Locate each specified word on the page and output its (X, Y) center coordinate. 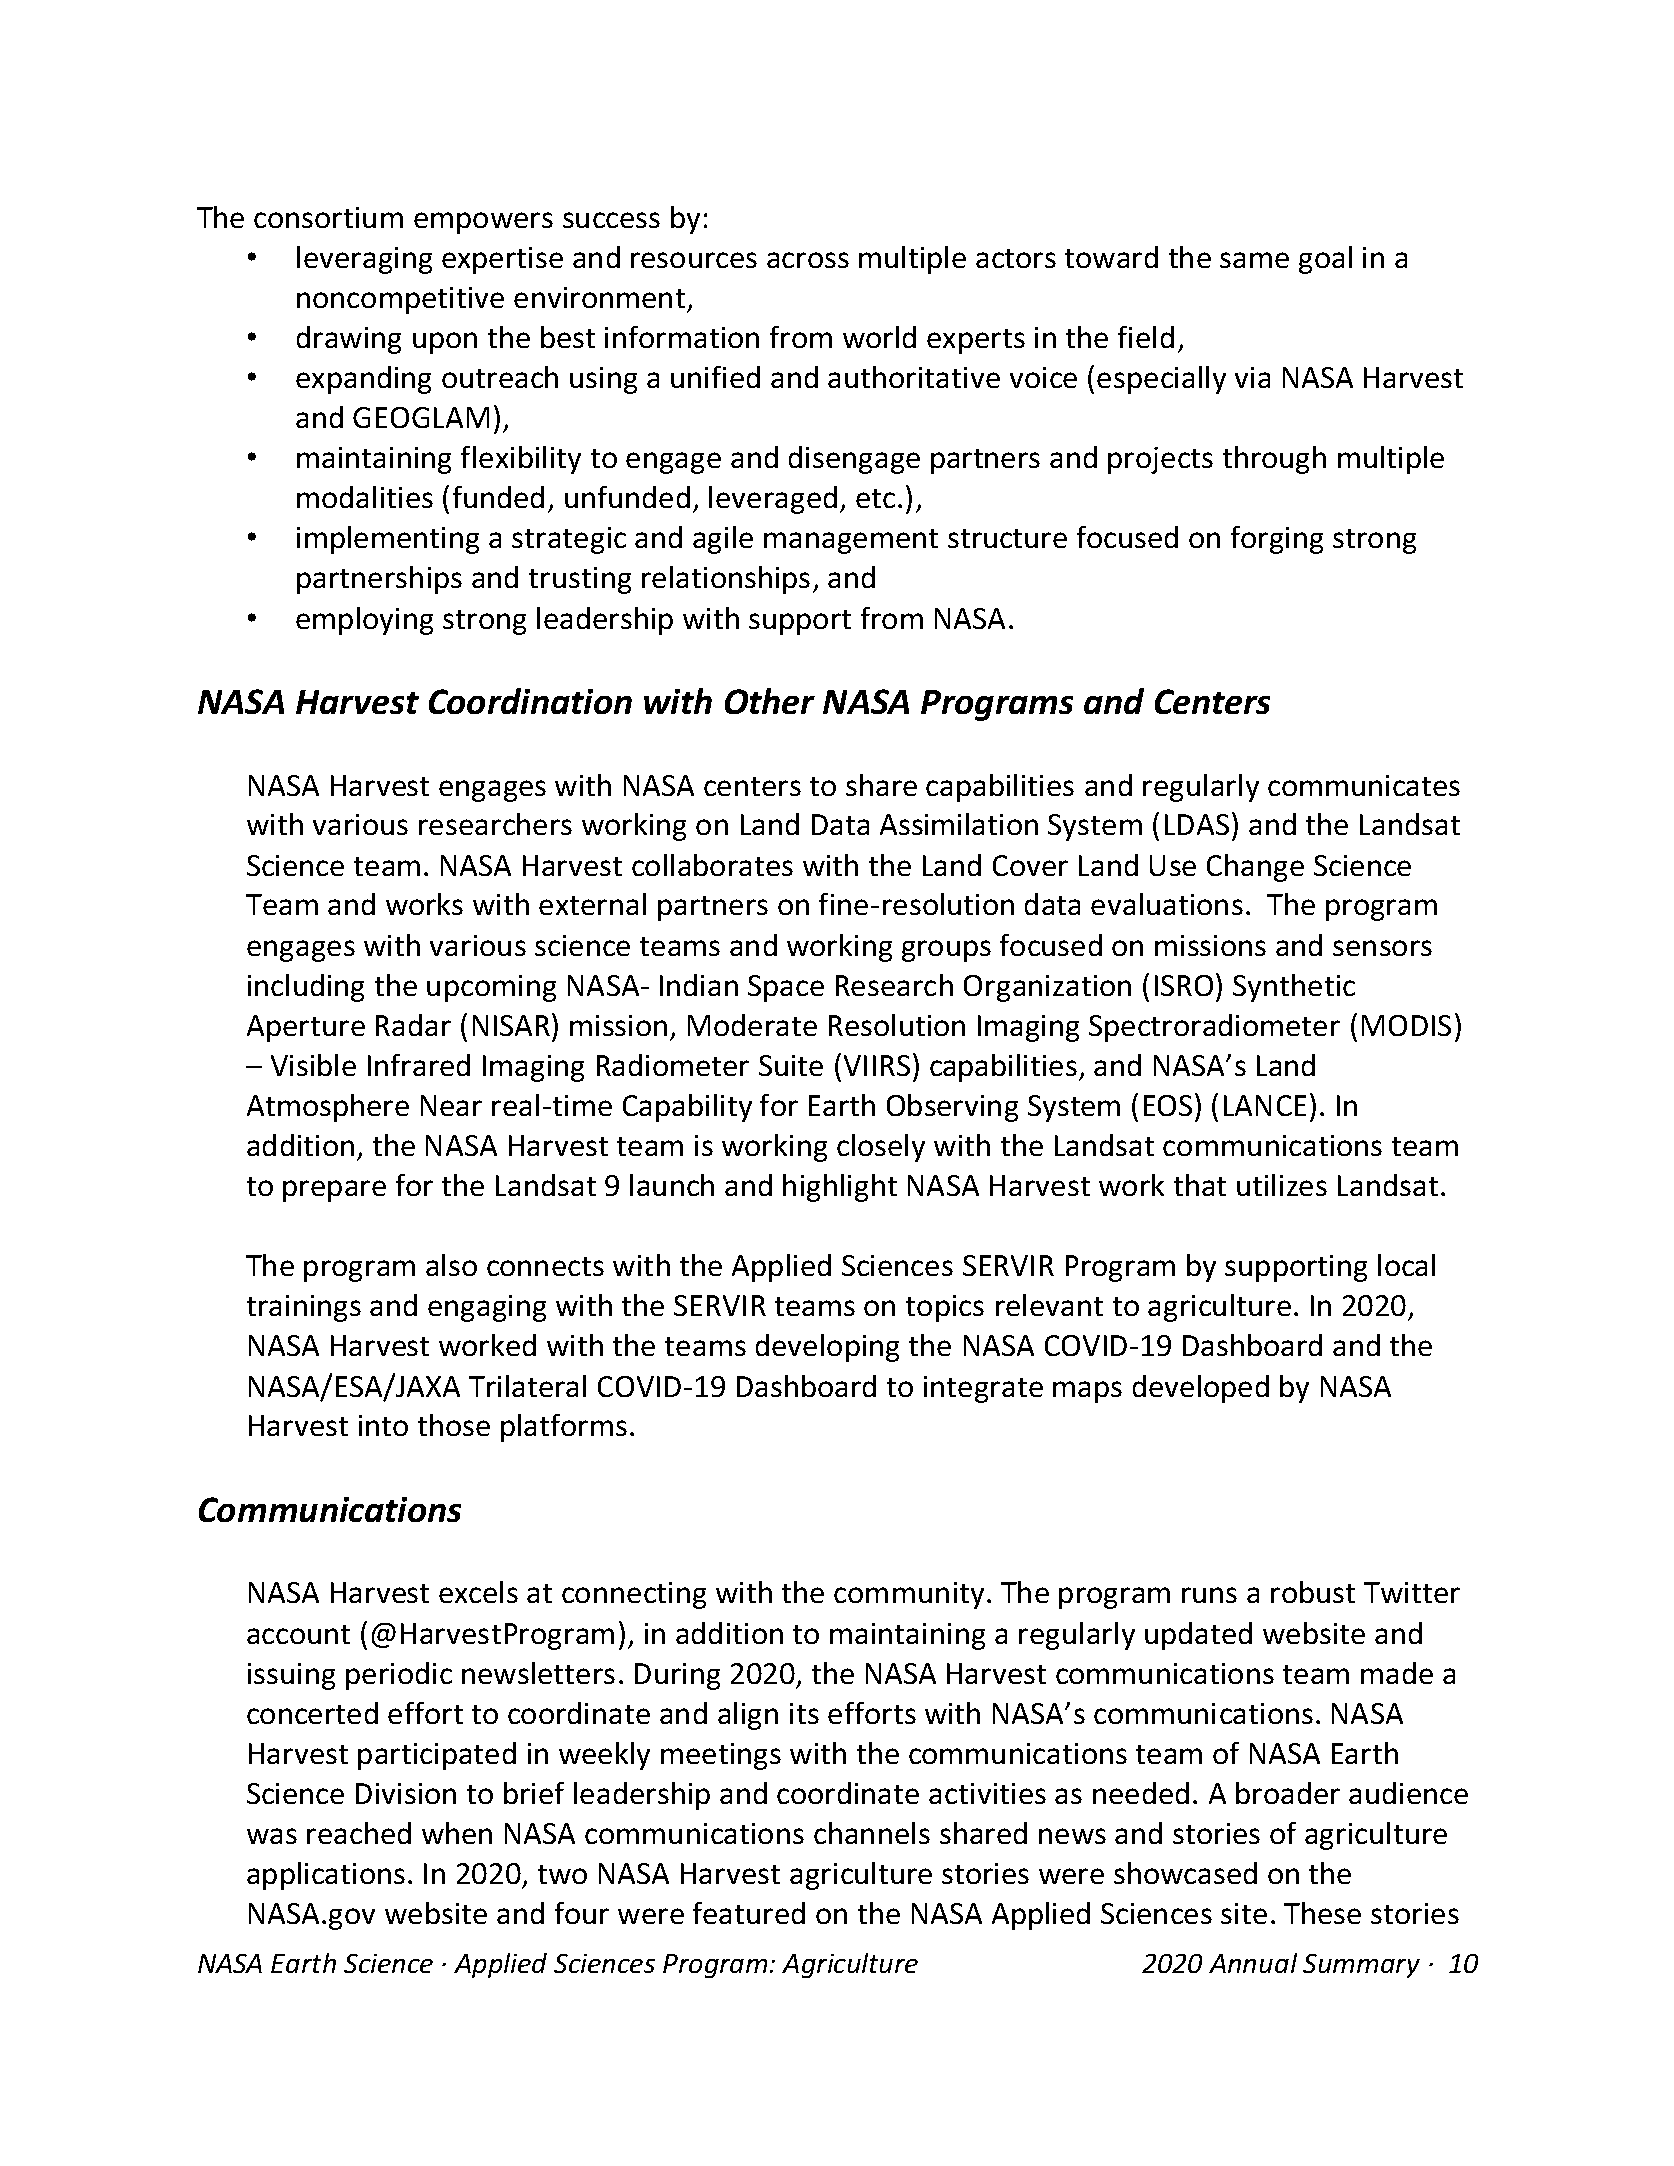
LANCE (1265, 1105)
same (1254, 260)
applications (326, 1876)
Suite (791, 1065)
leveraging (364, 260)
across (808, 260)
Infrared (419, 1065)
